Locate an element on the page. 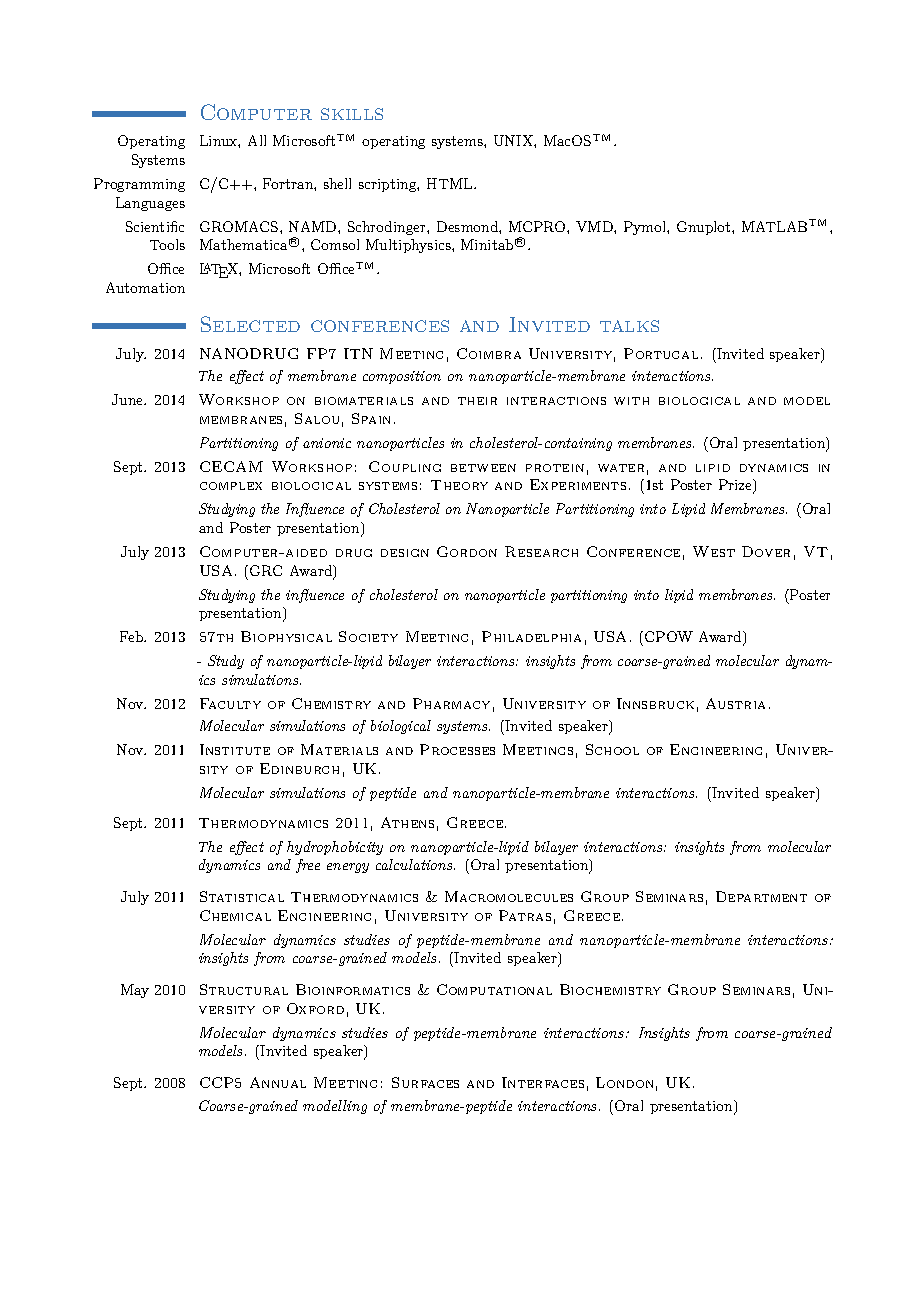 This page has width=924, height=1308. West is located at coordinates (714, 551).
